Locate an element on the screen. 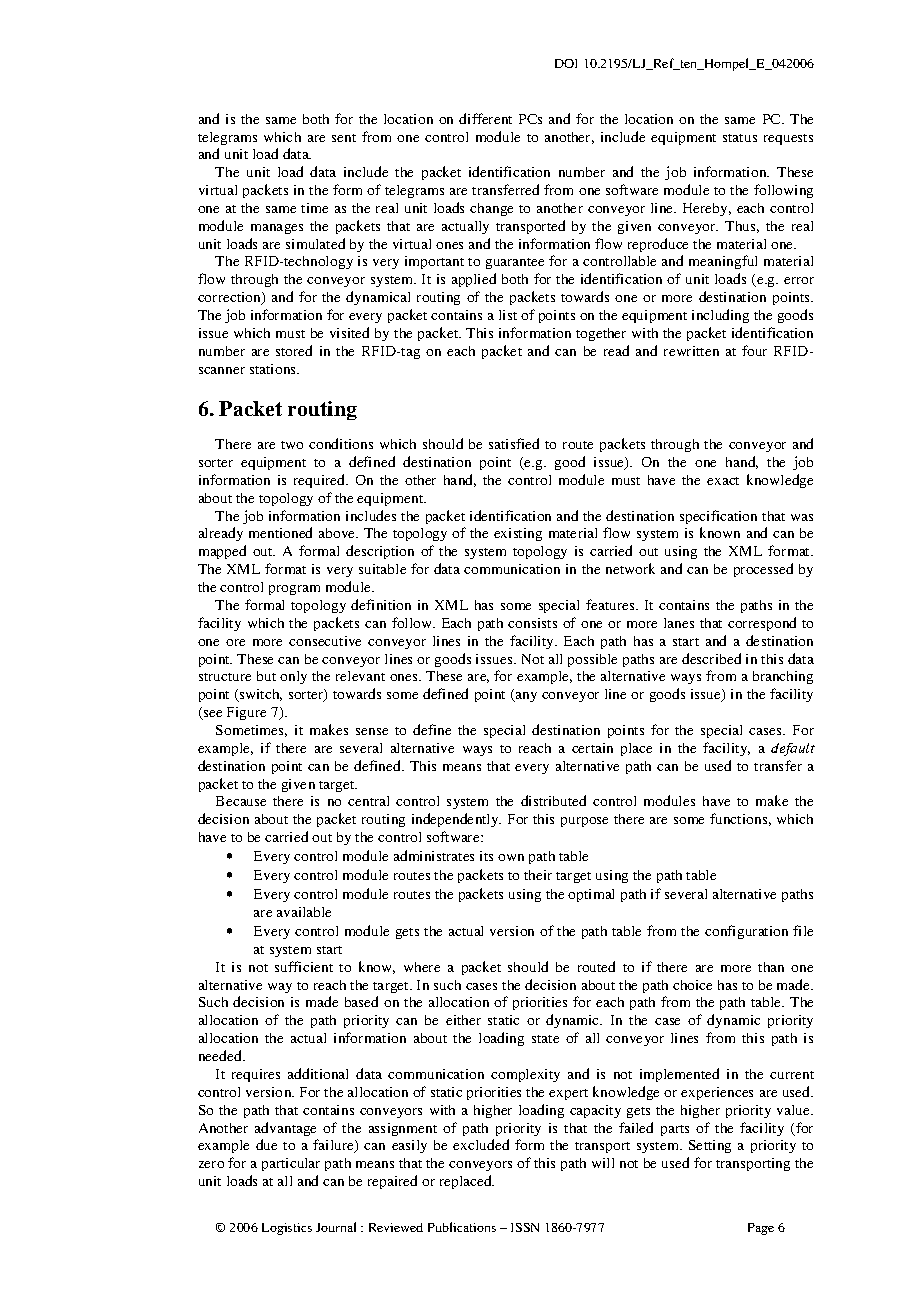  status is located at coordinates (740, 138).
